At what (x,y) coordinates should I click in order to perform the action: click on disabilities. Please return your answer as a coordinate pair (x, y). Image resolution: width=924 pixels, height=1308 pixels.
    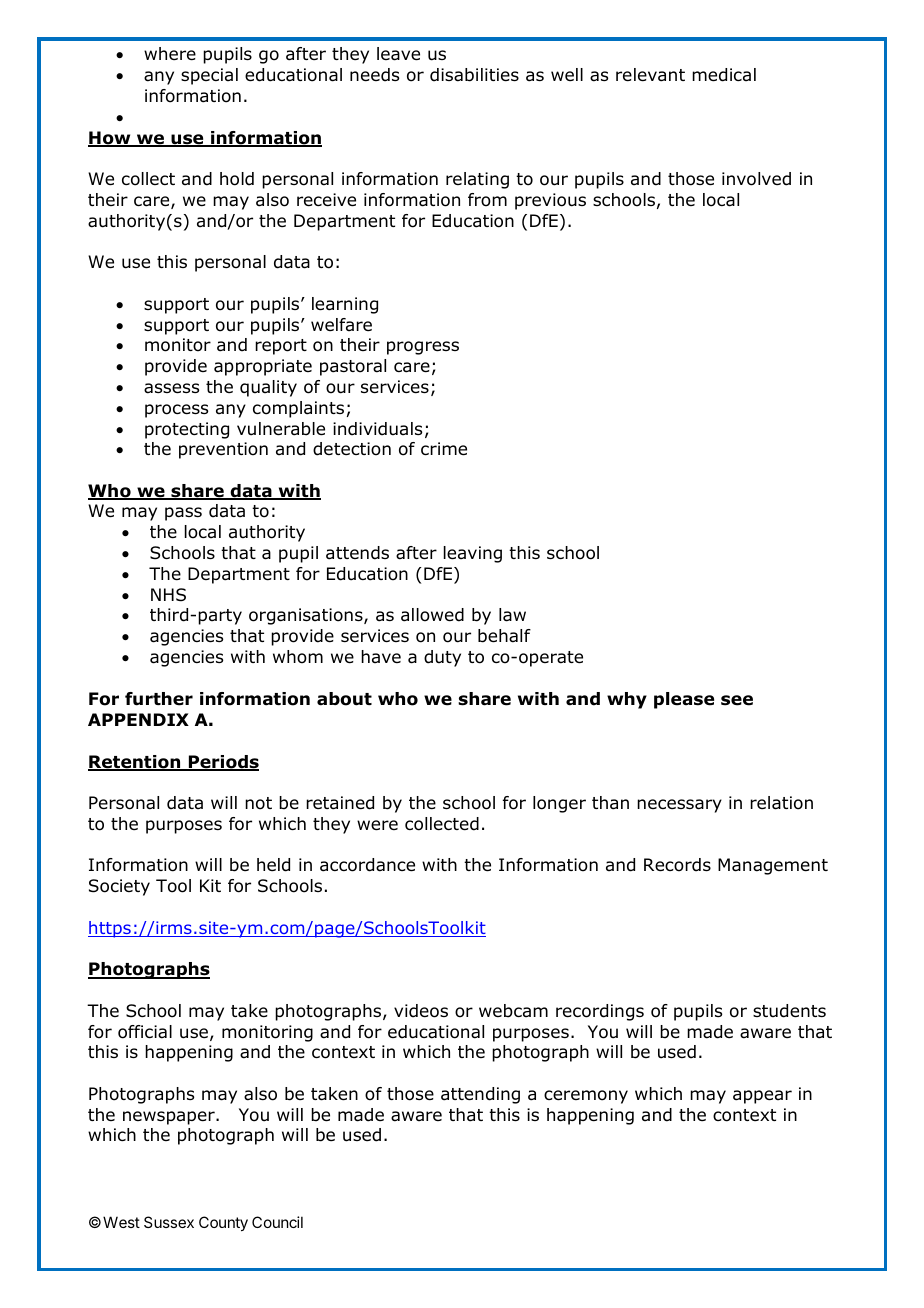
    Looking at the image, I should click on (474, 75).
